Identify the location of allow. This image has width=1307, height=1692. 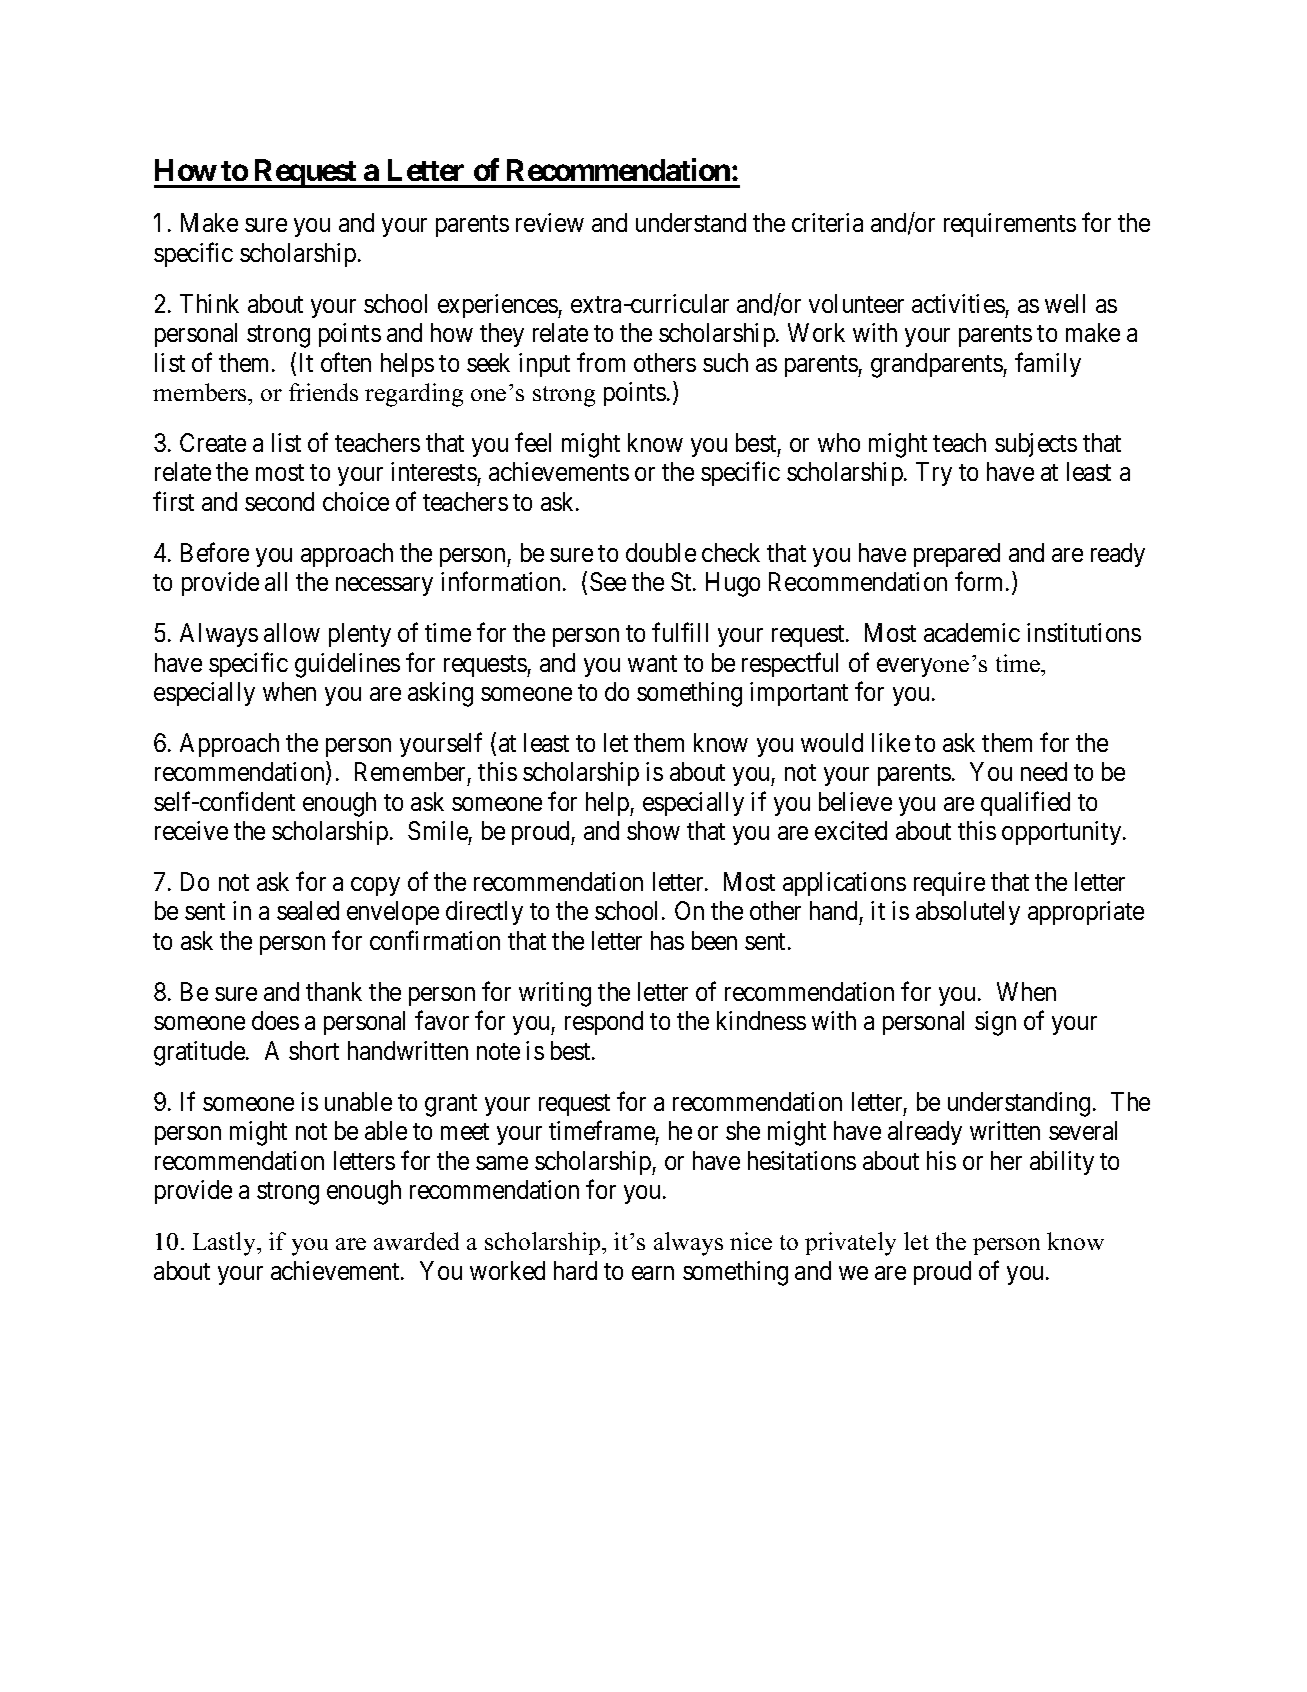
(292, 632).
